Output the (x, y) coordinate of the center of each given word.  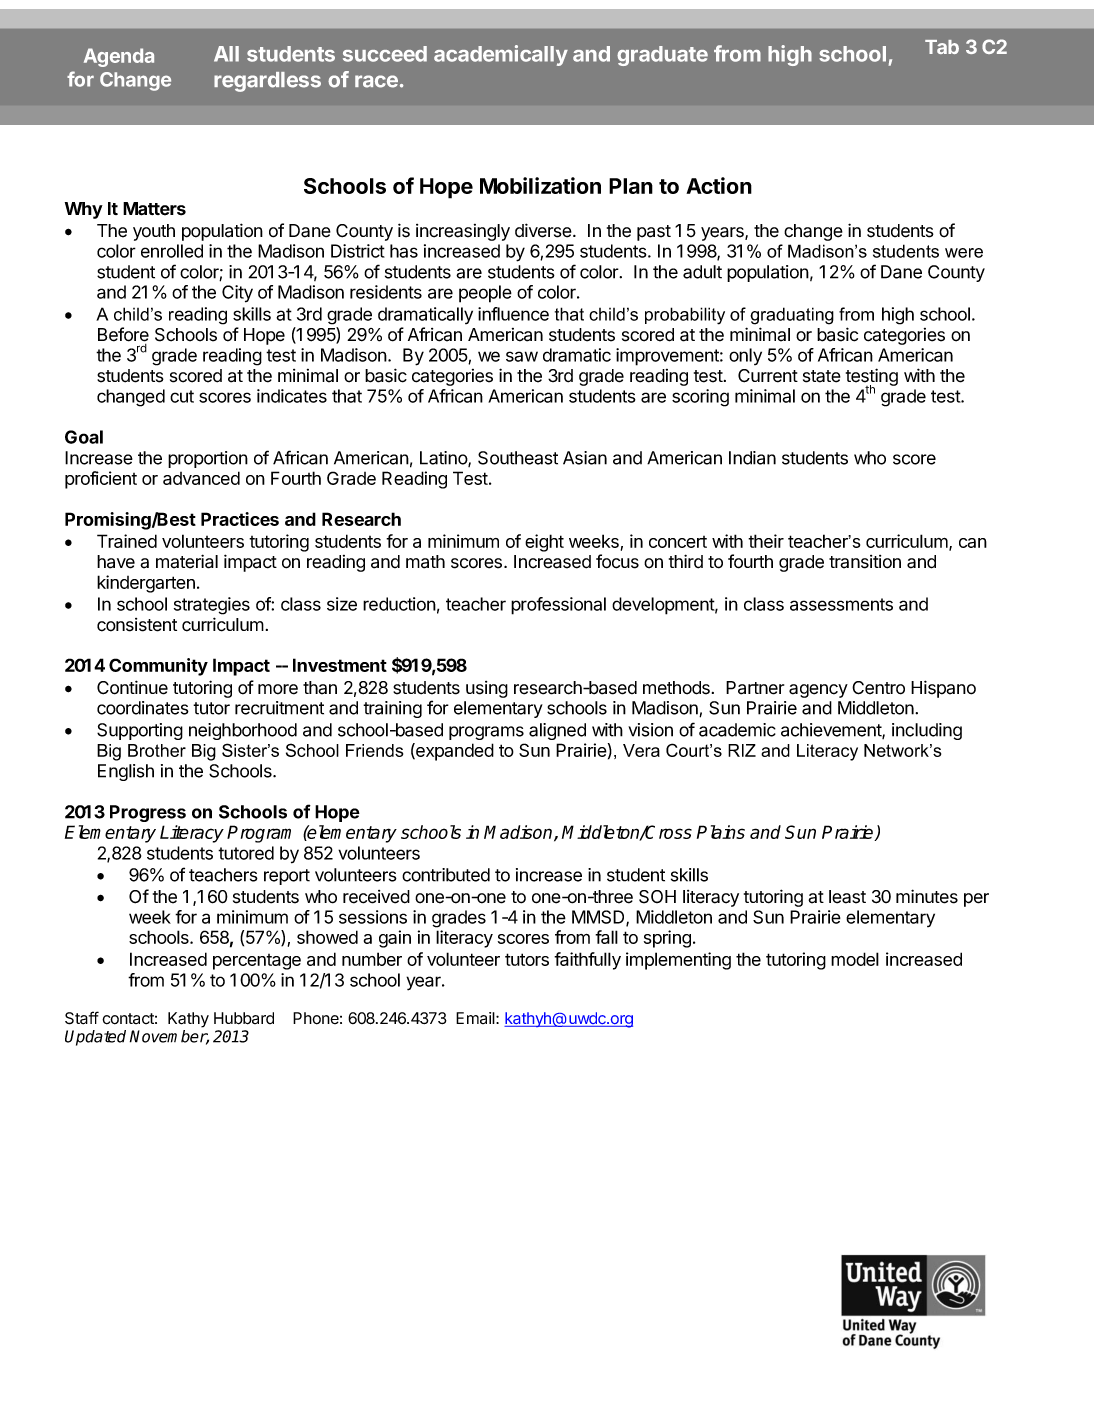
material (187, 561)
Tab (942, 47)
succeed (385, 54)
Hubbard (244, 1018)
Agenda (119, 57)
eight (544, 543)
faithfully (587, 961)
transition (865, 562)
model (855, 959)
